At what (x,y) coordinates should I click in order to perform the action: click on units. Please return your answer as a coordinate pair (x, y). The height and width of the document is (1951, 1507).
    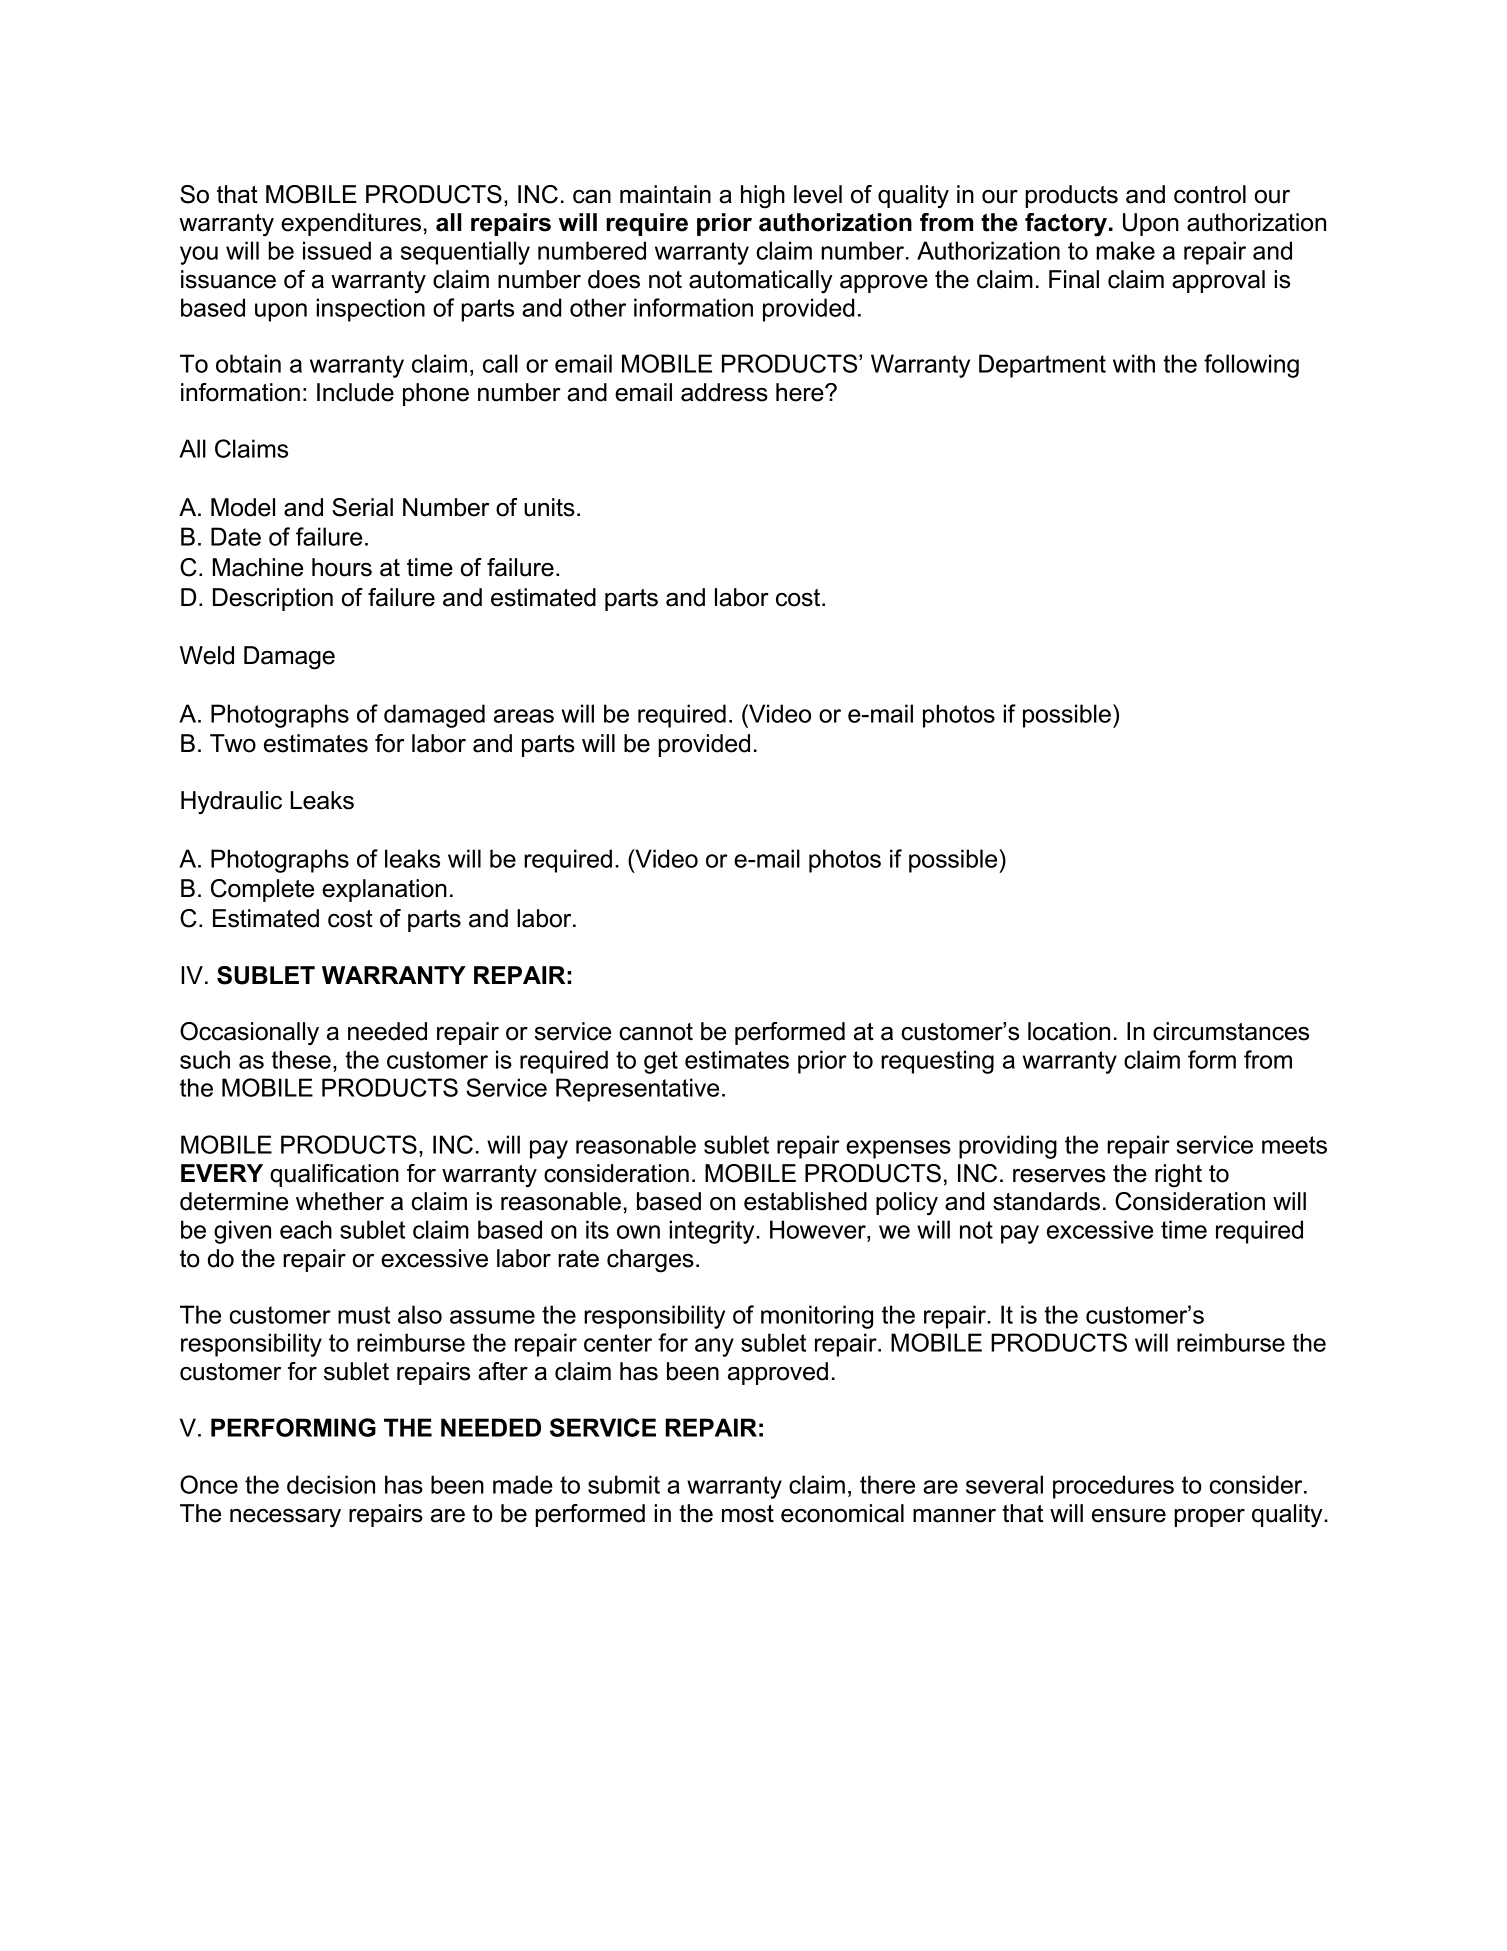
    Looking at the image, I should click on (549, 507).
